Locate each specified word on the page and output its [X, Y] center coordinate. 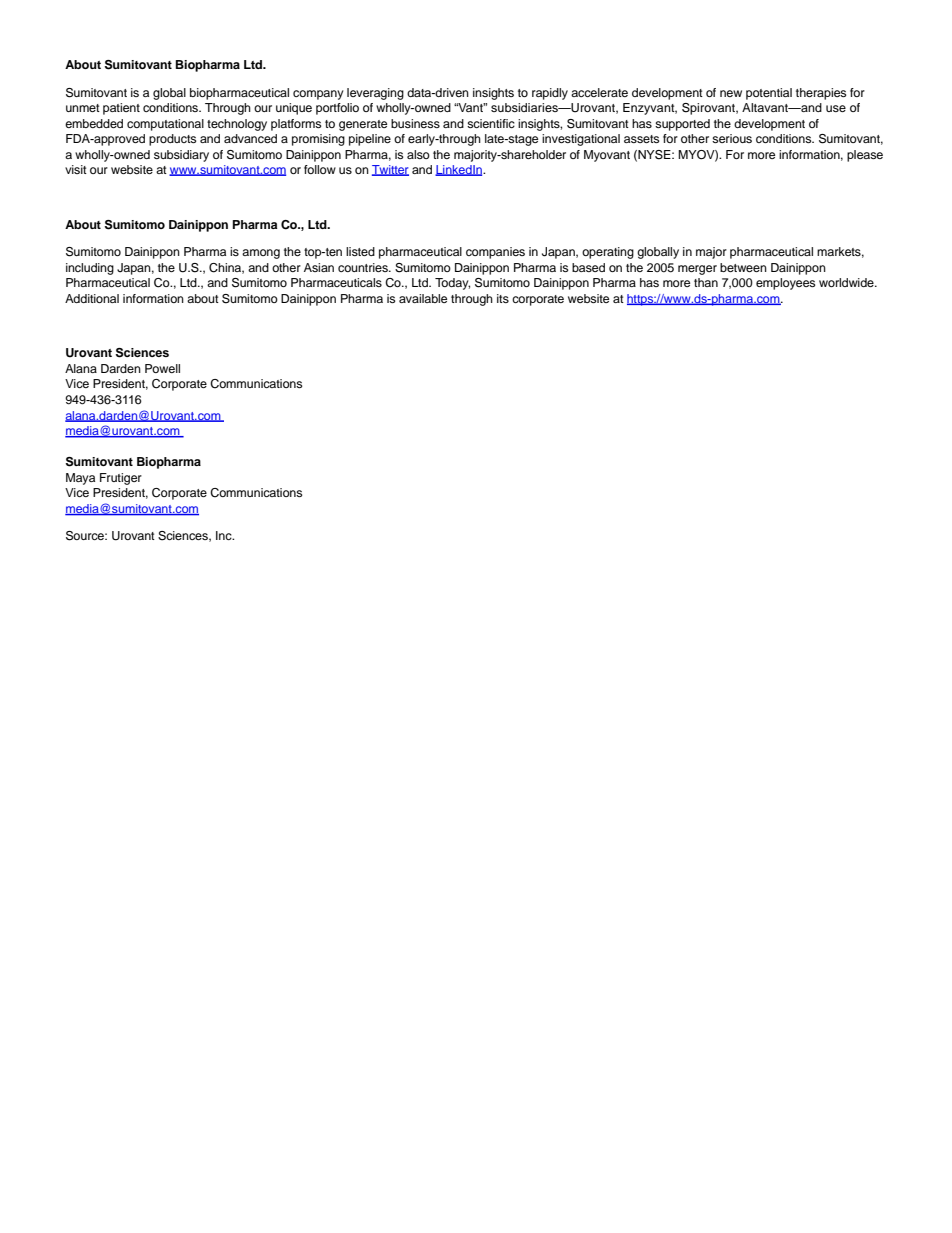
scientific [491, 123]
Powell [162, 368]
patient [121, 109]
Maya [80, 479]
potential [769, 94]
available [423, 298]
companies [495, 253]
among [261, 254]
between [743, 267]
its [503, 298]
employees [785, 284]
